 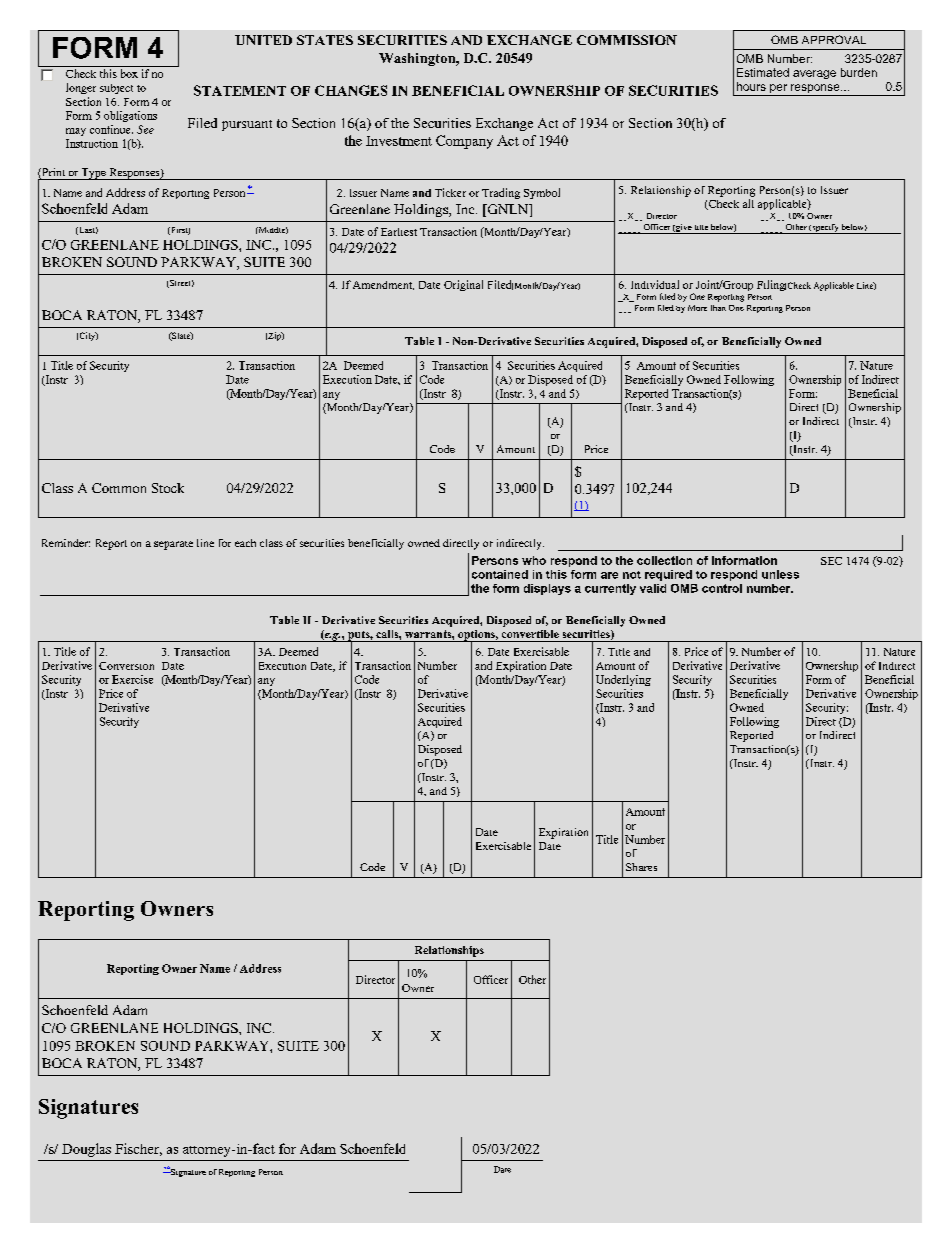 What do you see at coordinates (129, 73) in the image?
I see `box` at bounding box center [129, 73].
